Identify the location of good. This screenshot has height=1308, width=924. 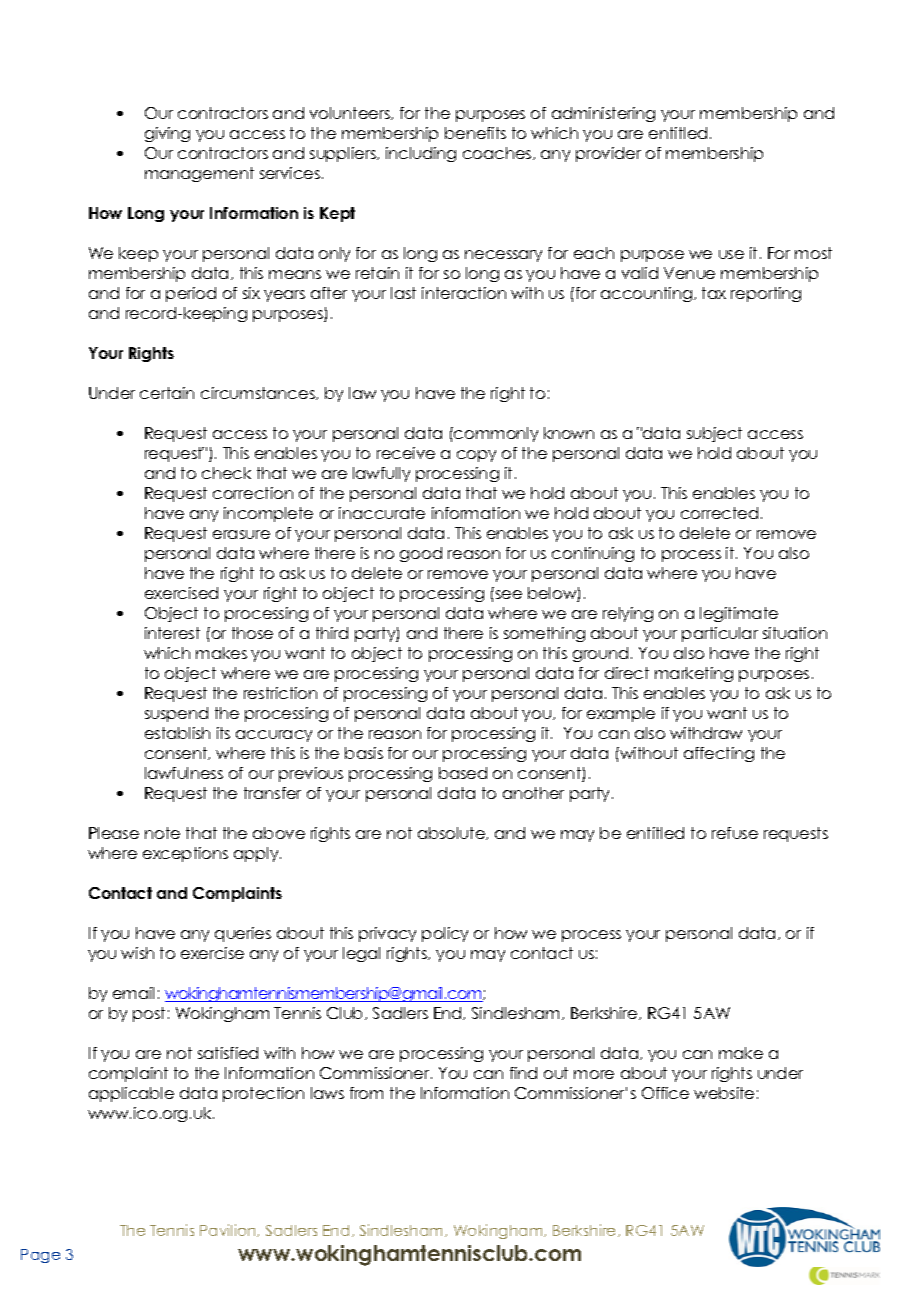
(421, 554).
